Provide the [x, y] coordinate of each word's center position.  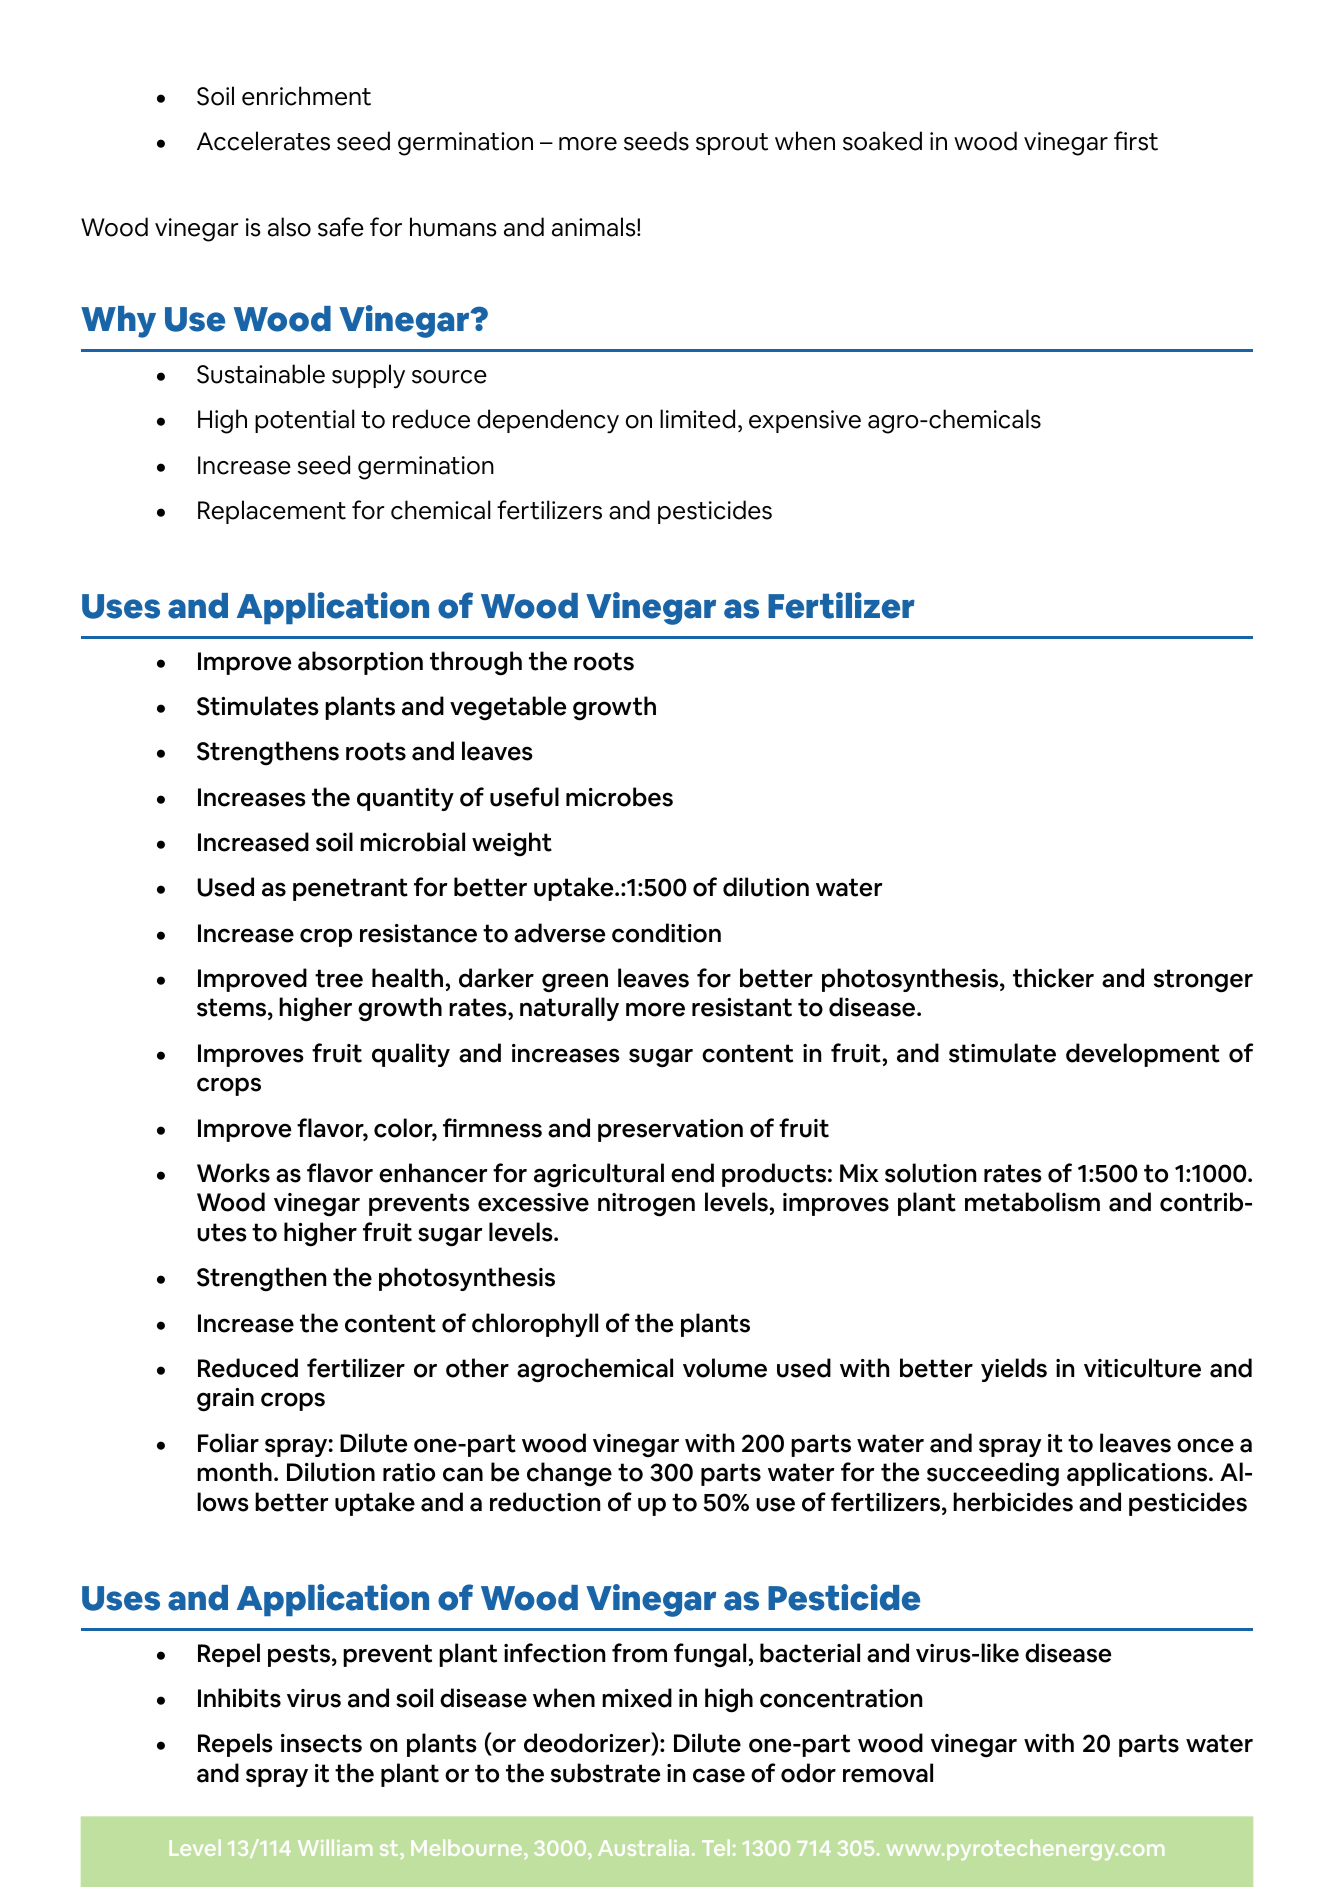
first [1136, 141]
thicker [1053, 978]
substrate [605, 1773]
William [335, 1848]
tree [339, 978]
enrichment [306, 96]
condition [666, 933]
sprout [732, 144]
